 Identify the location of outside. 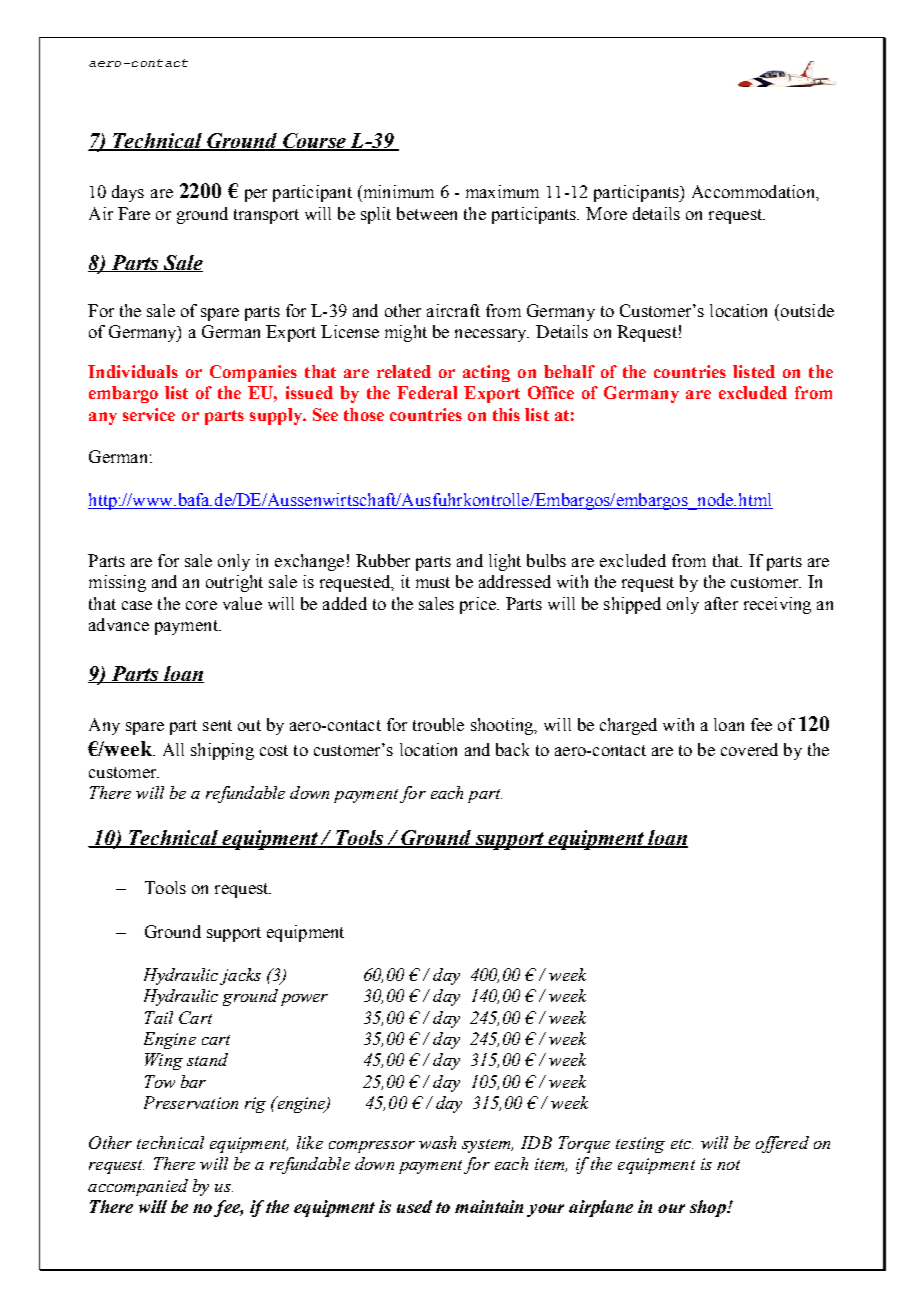
(807, 310).
